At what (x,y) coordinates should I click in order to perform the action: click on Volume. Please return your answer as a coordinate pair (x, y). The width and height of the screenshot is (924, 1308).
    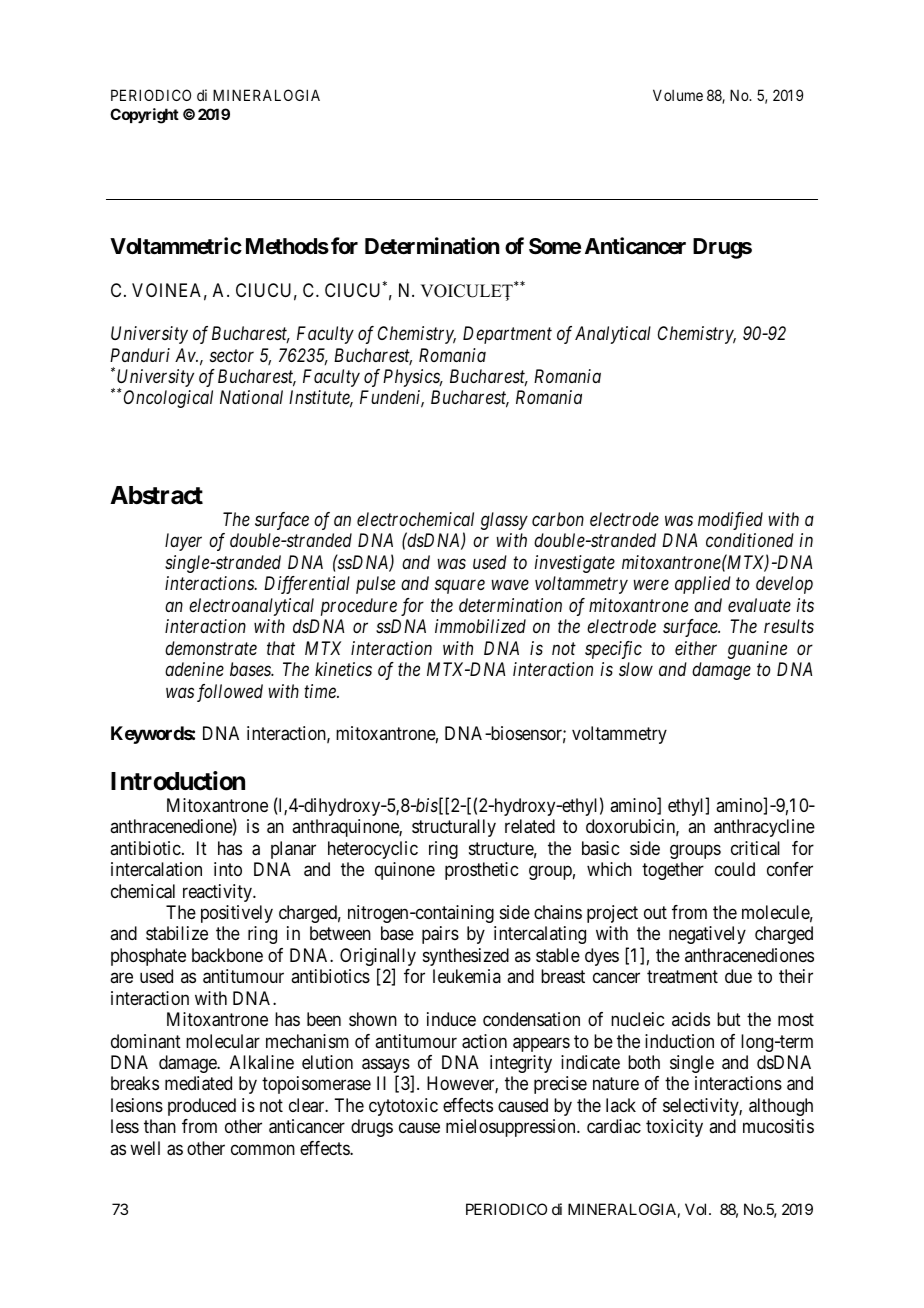
    Looking at the image, I should click on (678, 95).
